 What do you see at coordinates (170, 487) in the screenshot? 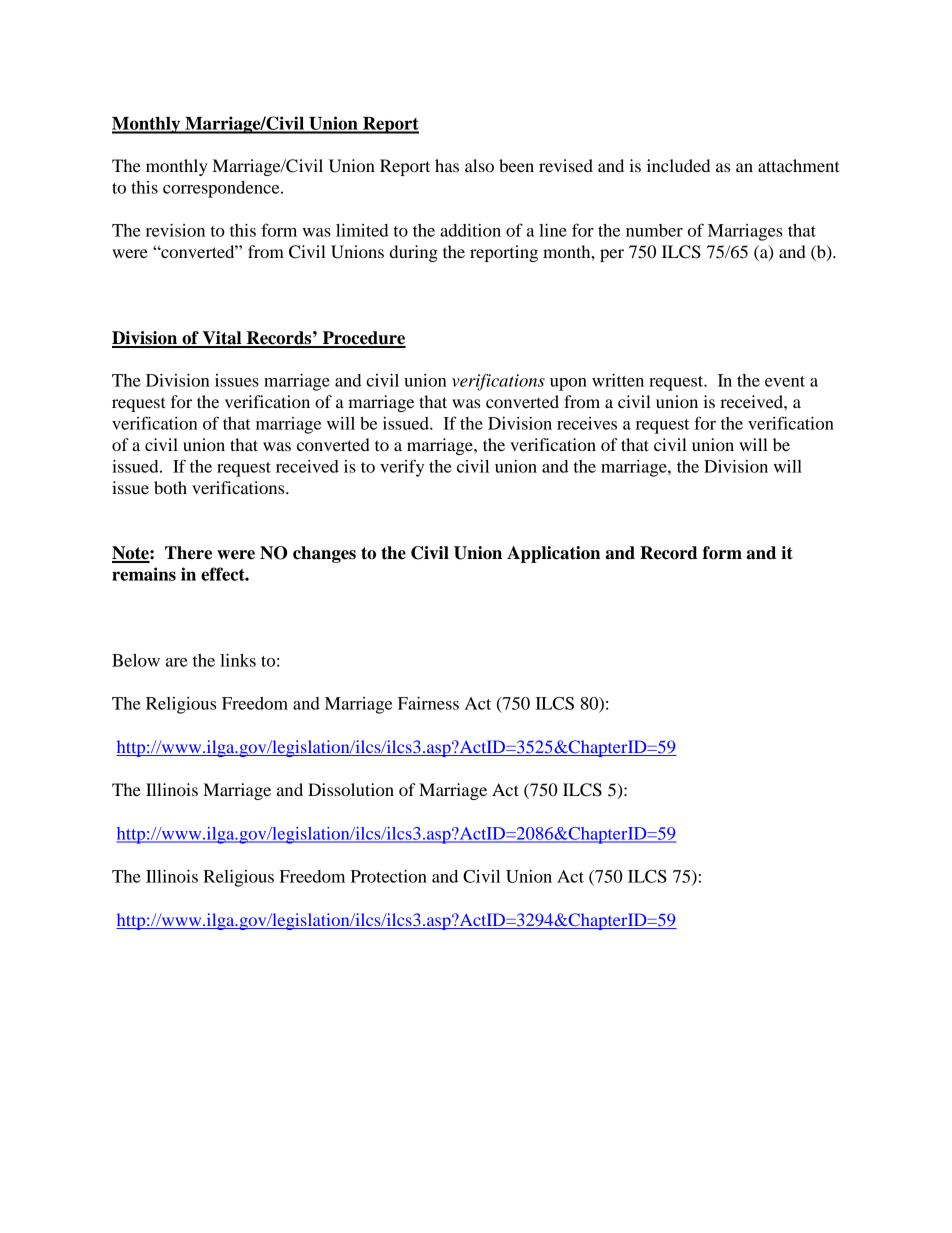
I see `both` at bounding box center [170, 487].
